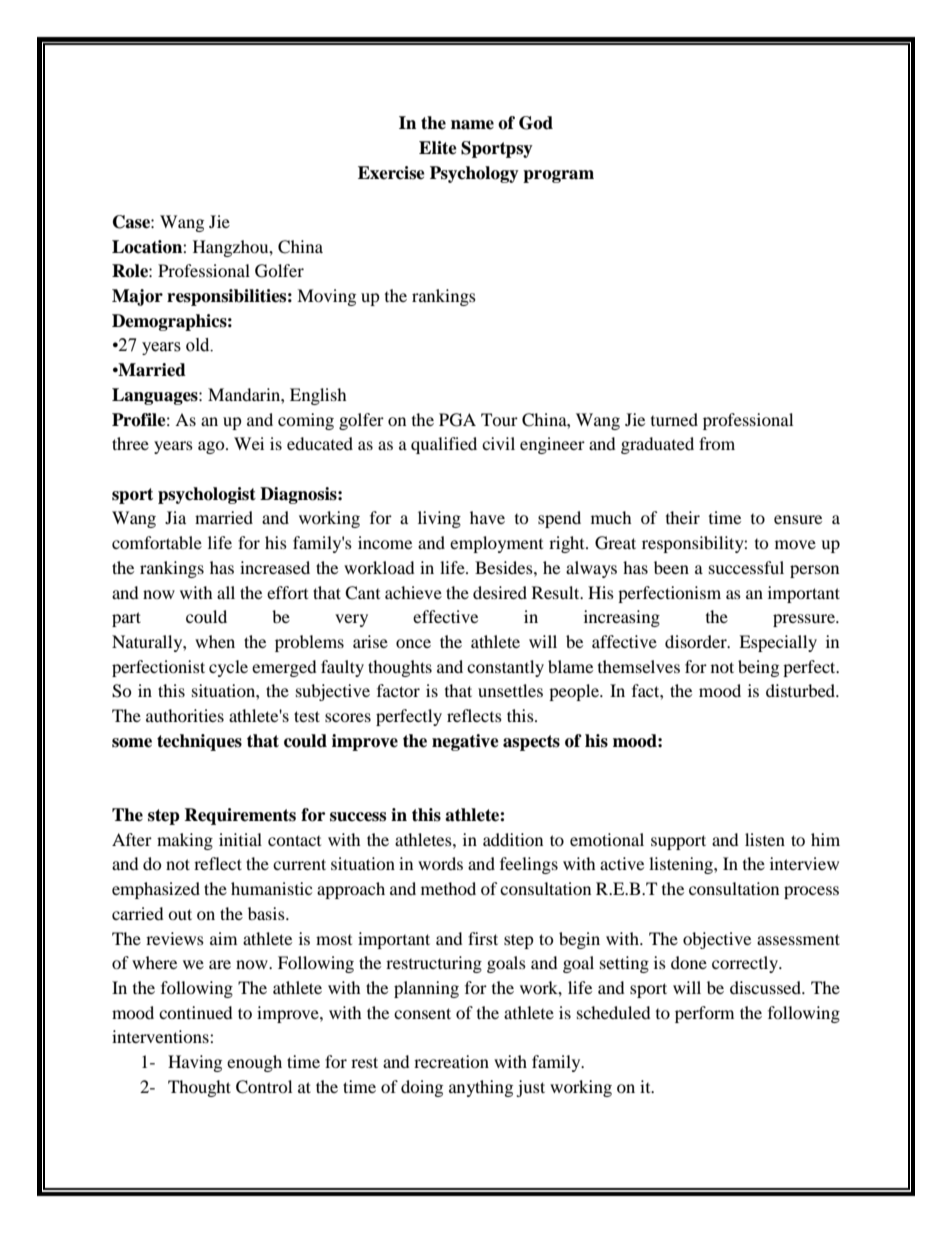 The width and height of the screenshot is (952, 1233). What do you see at coordinates (457, 420) in the screenshot?
I see `PGA` at bounding box center [457, 420].
